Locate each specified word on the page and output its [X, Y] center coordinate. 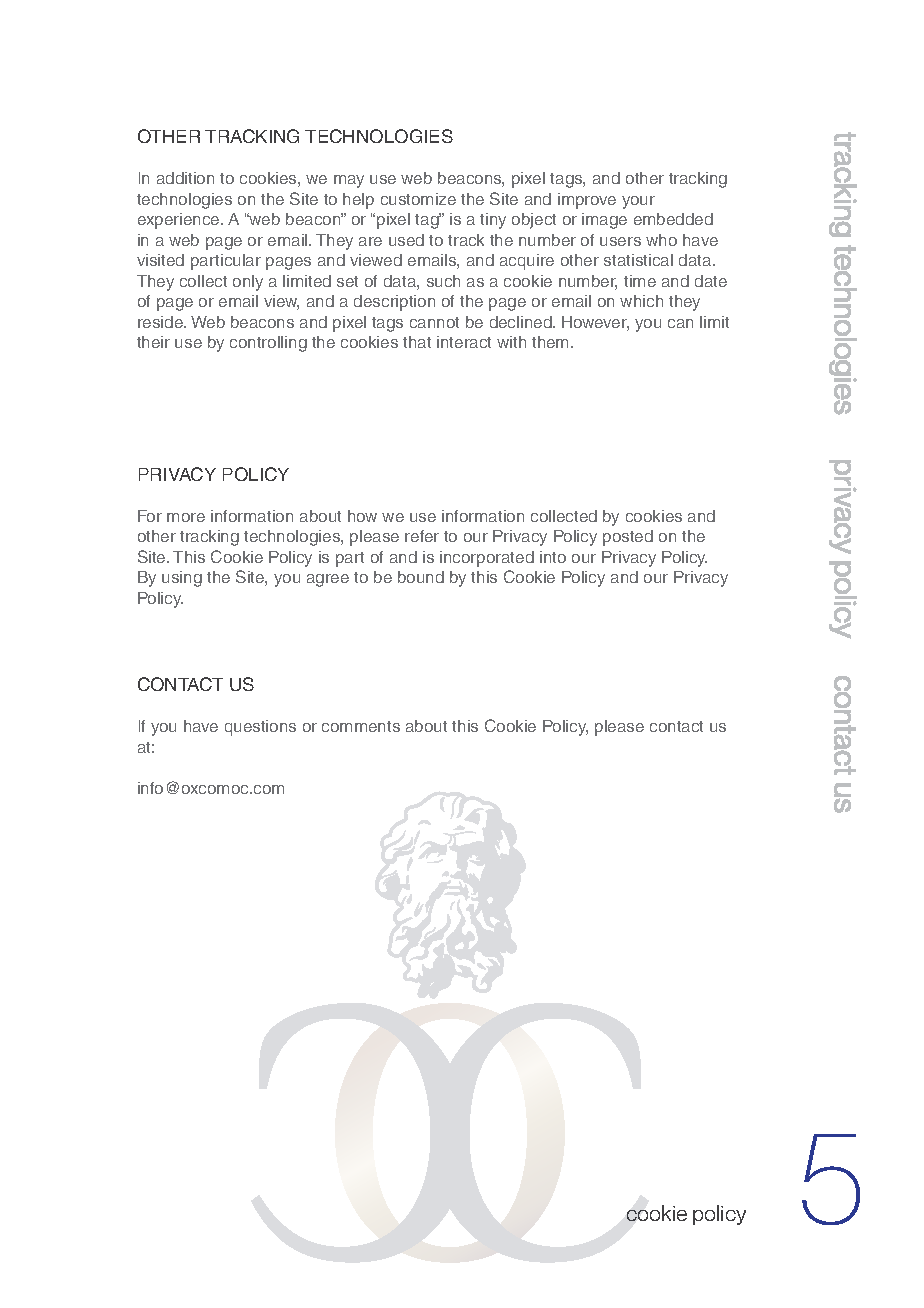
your [638, 202]
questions [260, 728]
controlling [268, 344]
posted [628, 538]
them [552, 342]
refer [422, 536]
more [186, 517]
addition [185, 178]
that [417, 342]
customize [418, 199]
